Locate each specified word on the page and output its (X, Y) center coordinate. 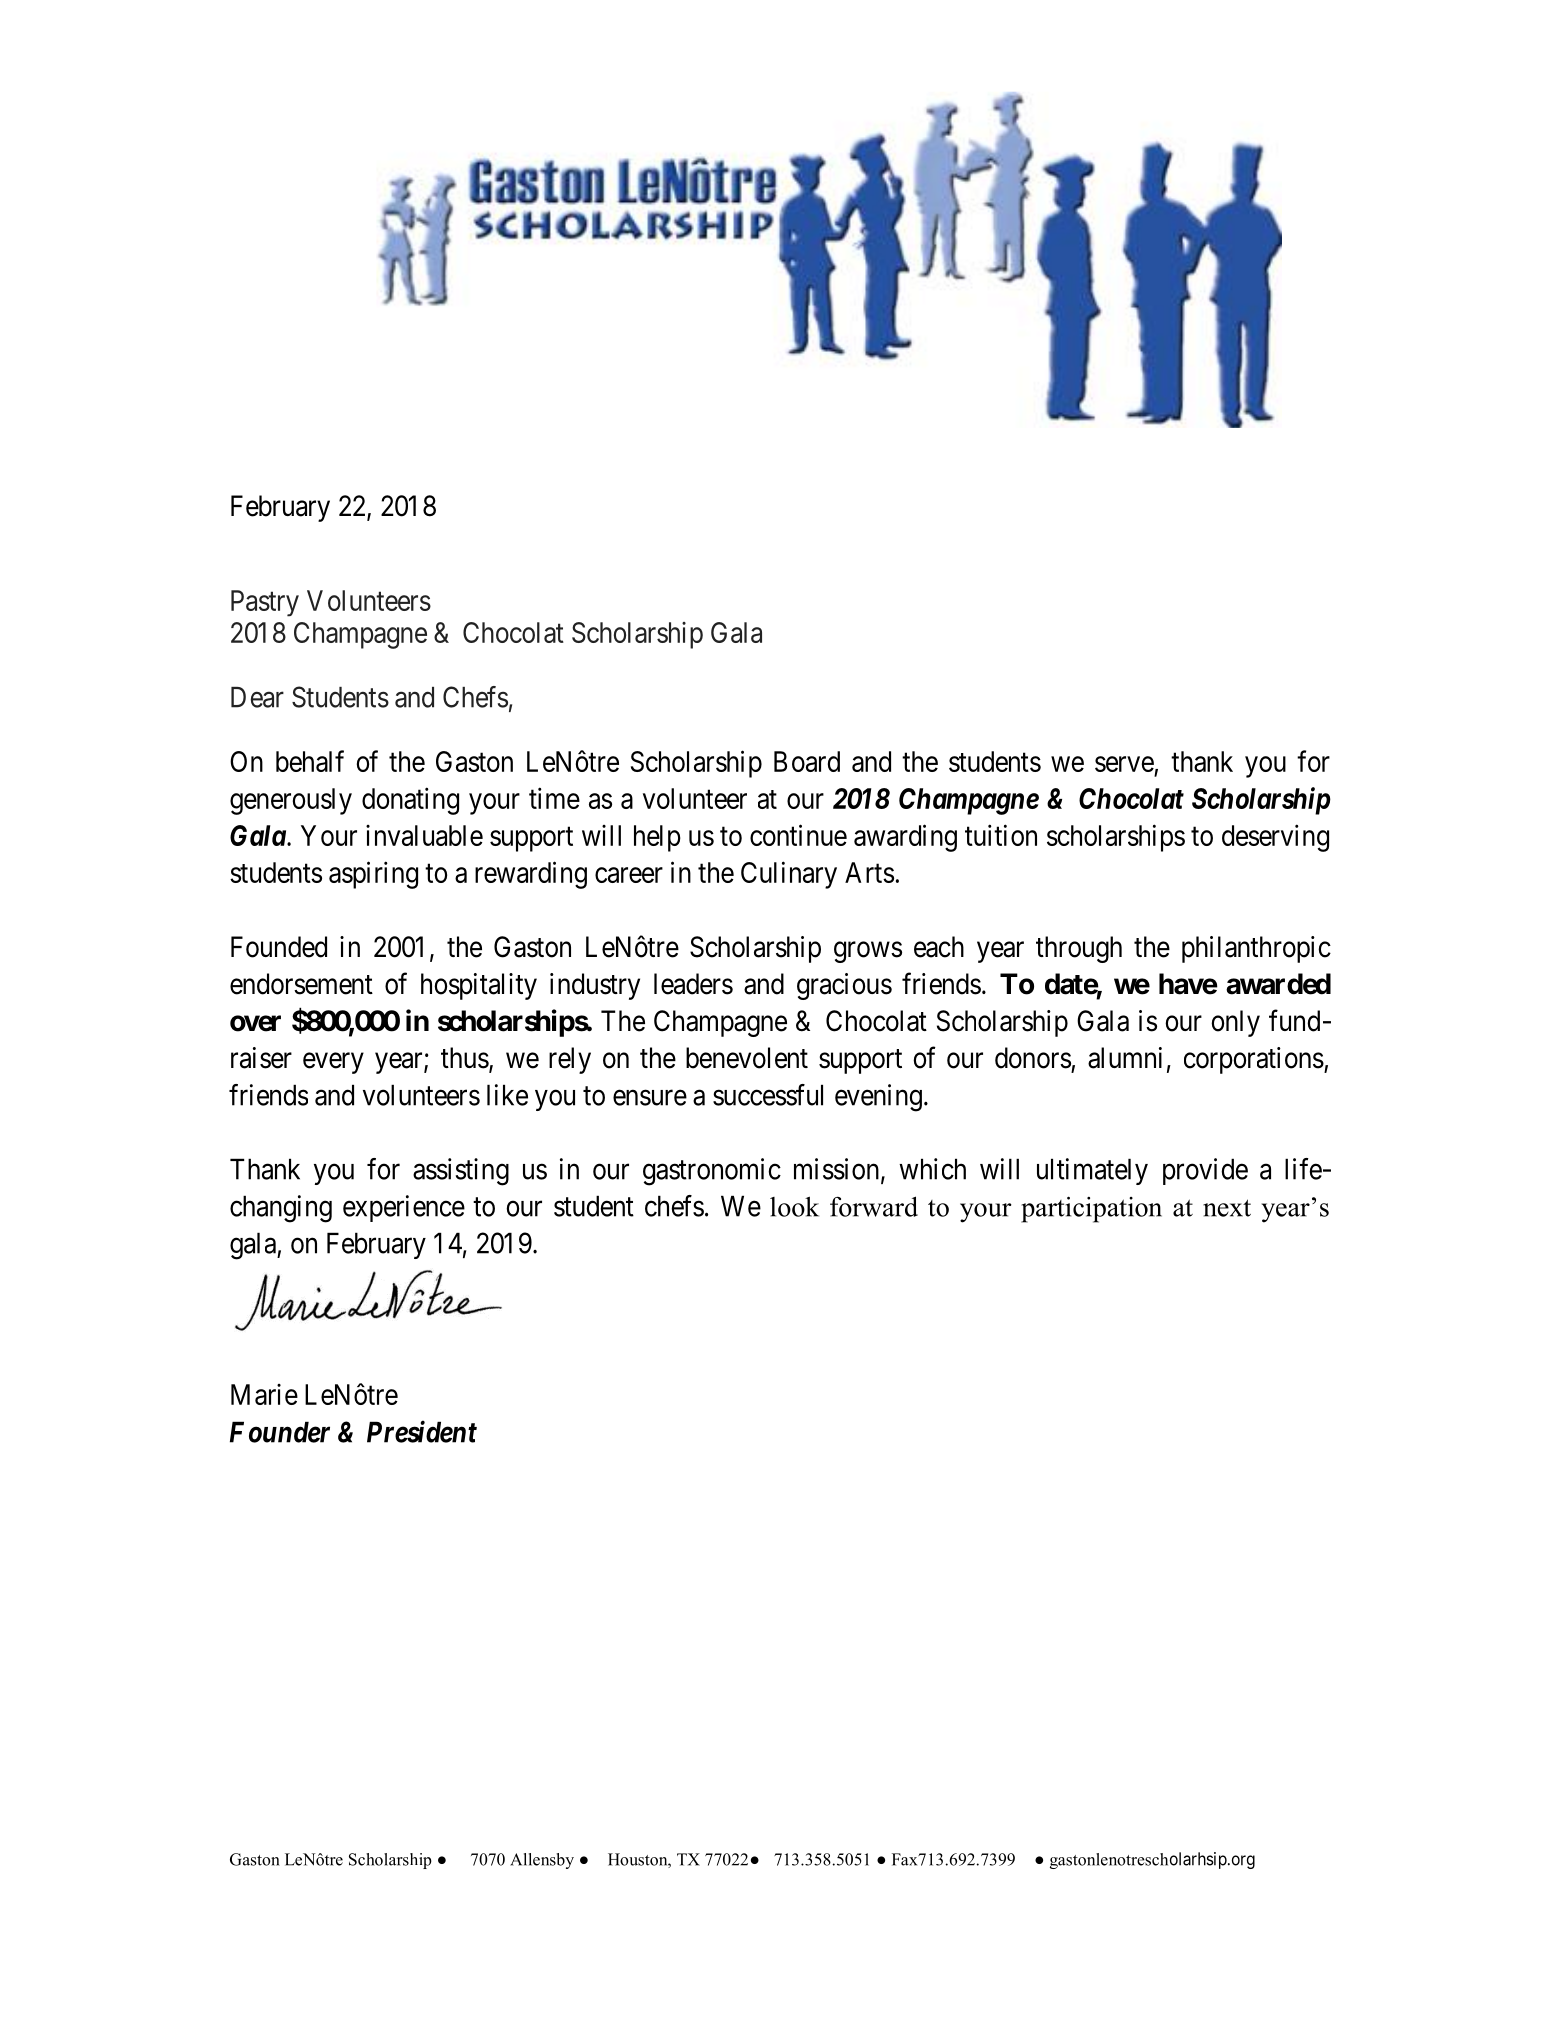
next (1227, 1208)
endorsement (301, 984)
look (794, 1206)
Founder (280, 1432)
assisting (461, 1172)
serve (1124, 764)
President (422, 1431)
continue (798, 835)
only (1235, 1023)
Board (807, 761)
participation (1091, 1209)
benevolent (747, 1058)
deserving (1275, 838)
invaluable (424, 835)
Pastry (265, 603)
